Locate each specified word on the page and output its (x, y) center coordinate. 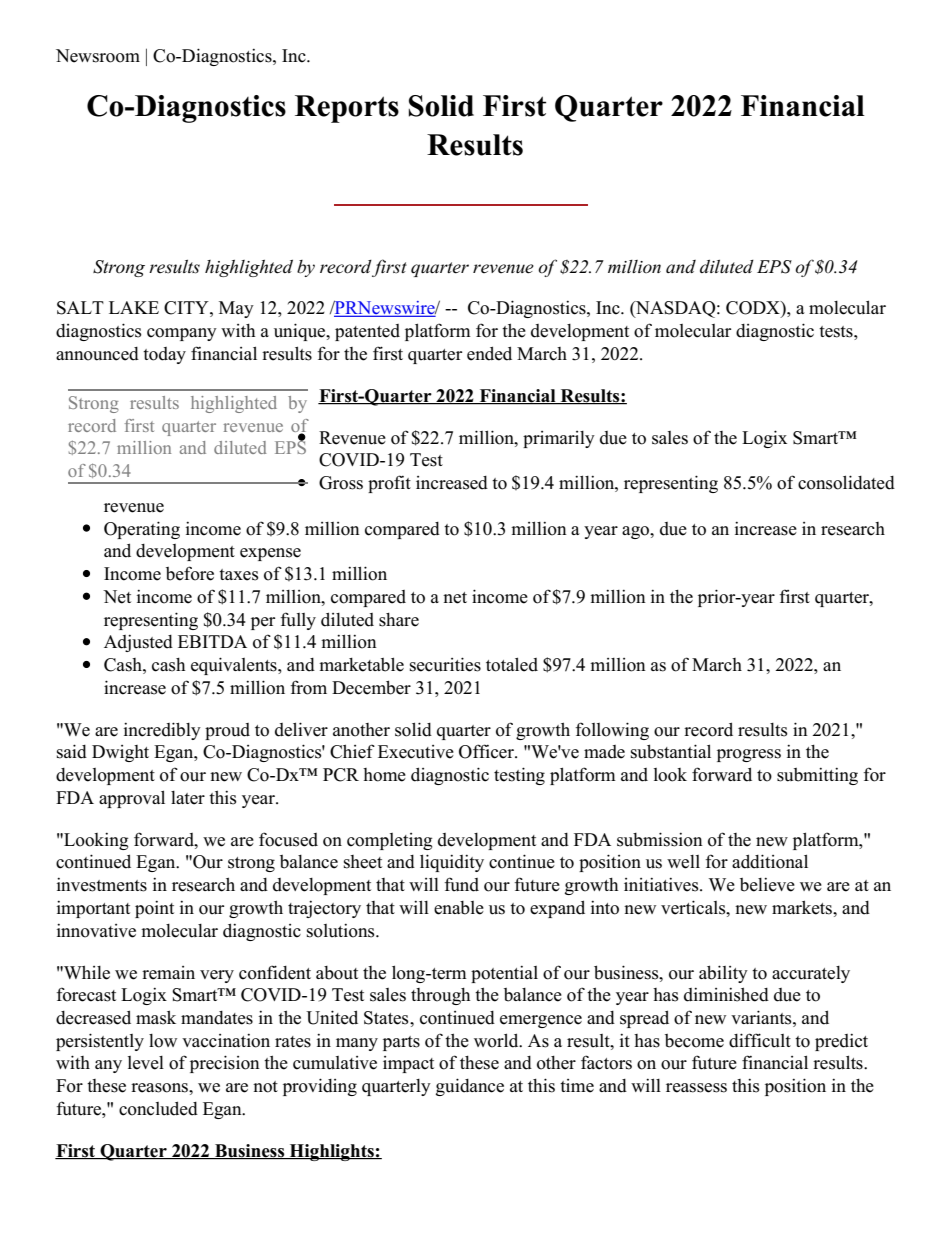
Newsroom (98, 56)
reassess (696, 1088)
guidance (470, 1087)
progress (749, 755)
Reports (347, 109)
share (399, 620)
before (190, 573)
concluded (158, 1108)
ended (489, 353)
